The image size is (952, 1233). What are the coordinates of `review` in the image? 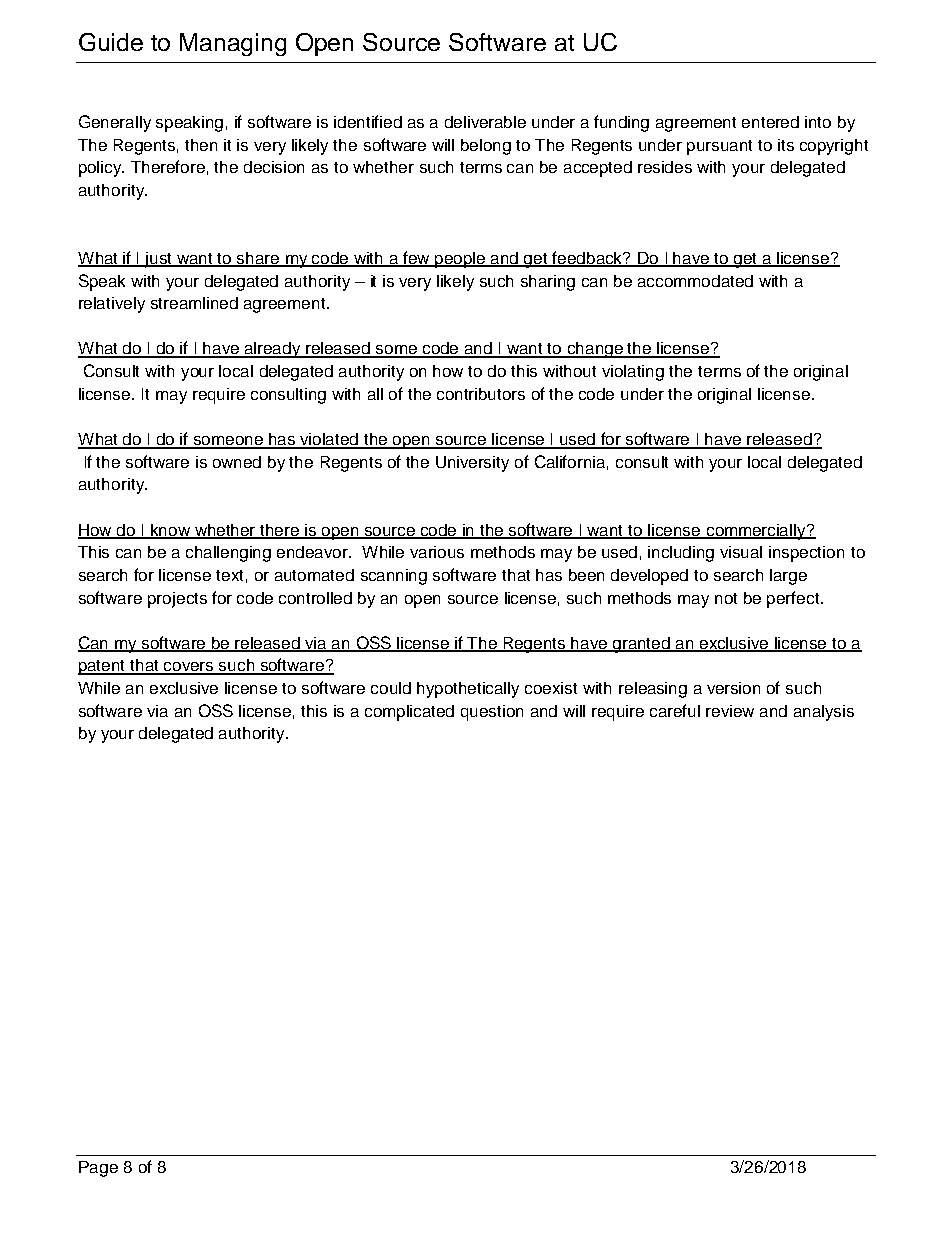 It's located at (730, 711).
